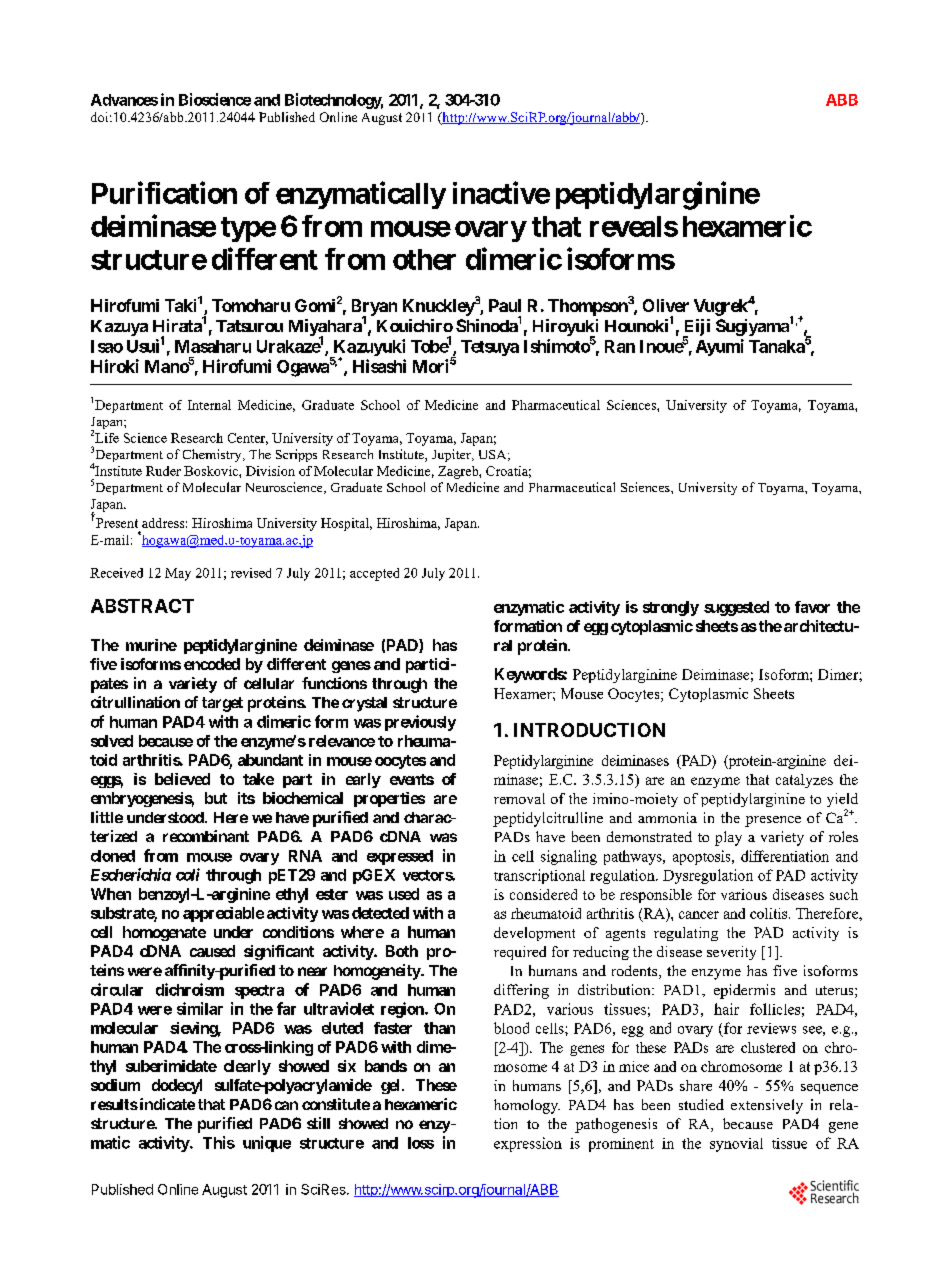 The width and height of the screenshot is (948, 1288). I want to click on Kazuya, so click(119, 328).
